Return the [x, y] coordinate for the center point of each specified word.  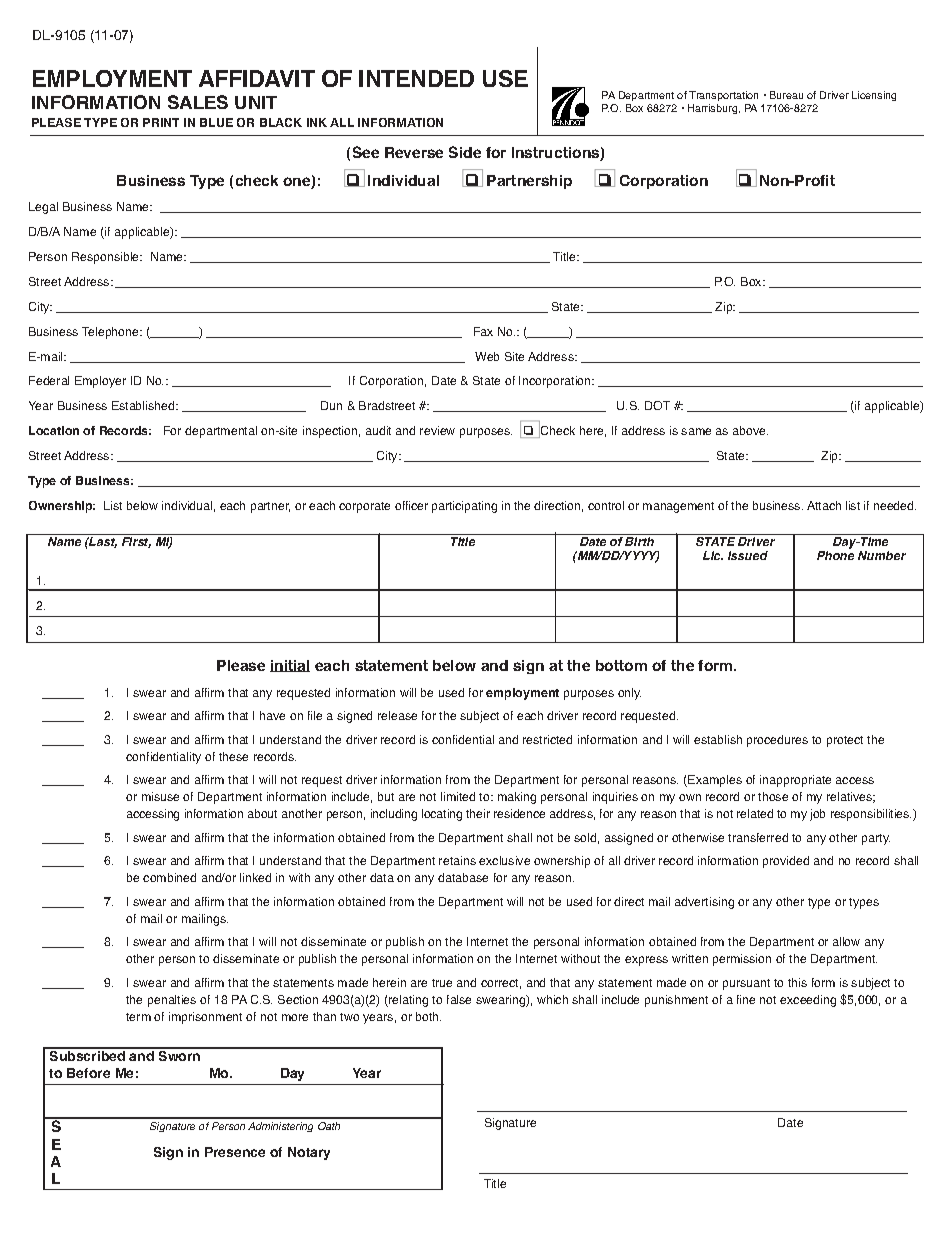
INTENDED [416, 78]
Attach [824, 505]
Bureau [786, 95]
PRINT [161, 122]
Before [88, 1073]
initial [290, 666]
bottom [621, 665]
